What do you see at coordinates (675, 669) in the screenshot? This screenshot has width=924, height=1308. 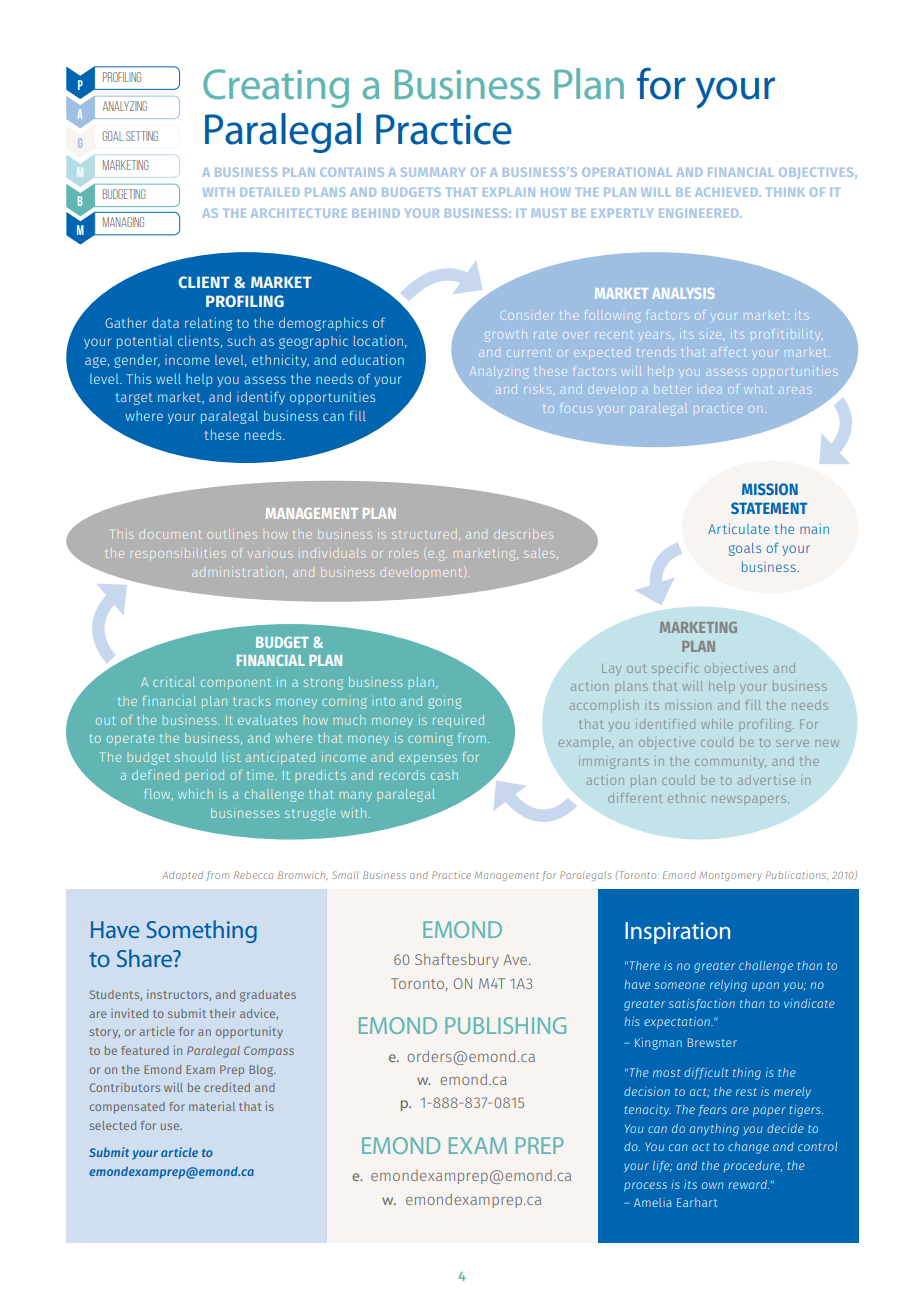 I see `specific` at bounding box center [675, 669].
